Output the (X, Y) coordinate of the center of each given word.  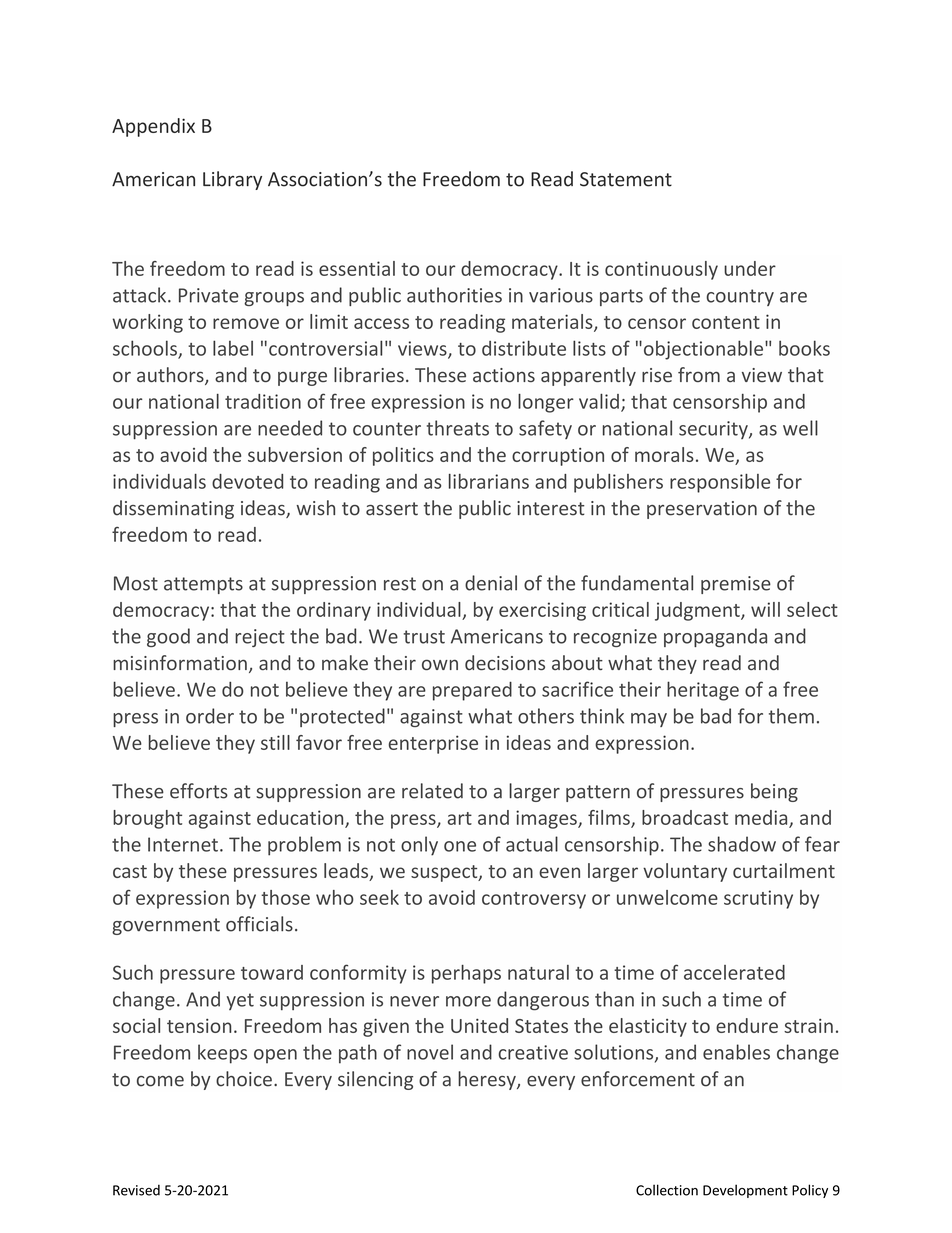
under (750, 268)
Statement (626, 179)
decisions (505, 662)
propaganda (715, 637)
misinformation (180, 662)
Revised (136, 1190)
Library (232, 180)
